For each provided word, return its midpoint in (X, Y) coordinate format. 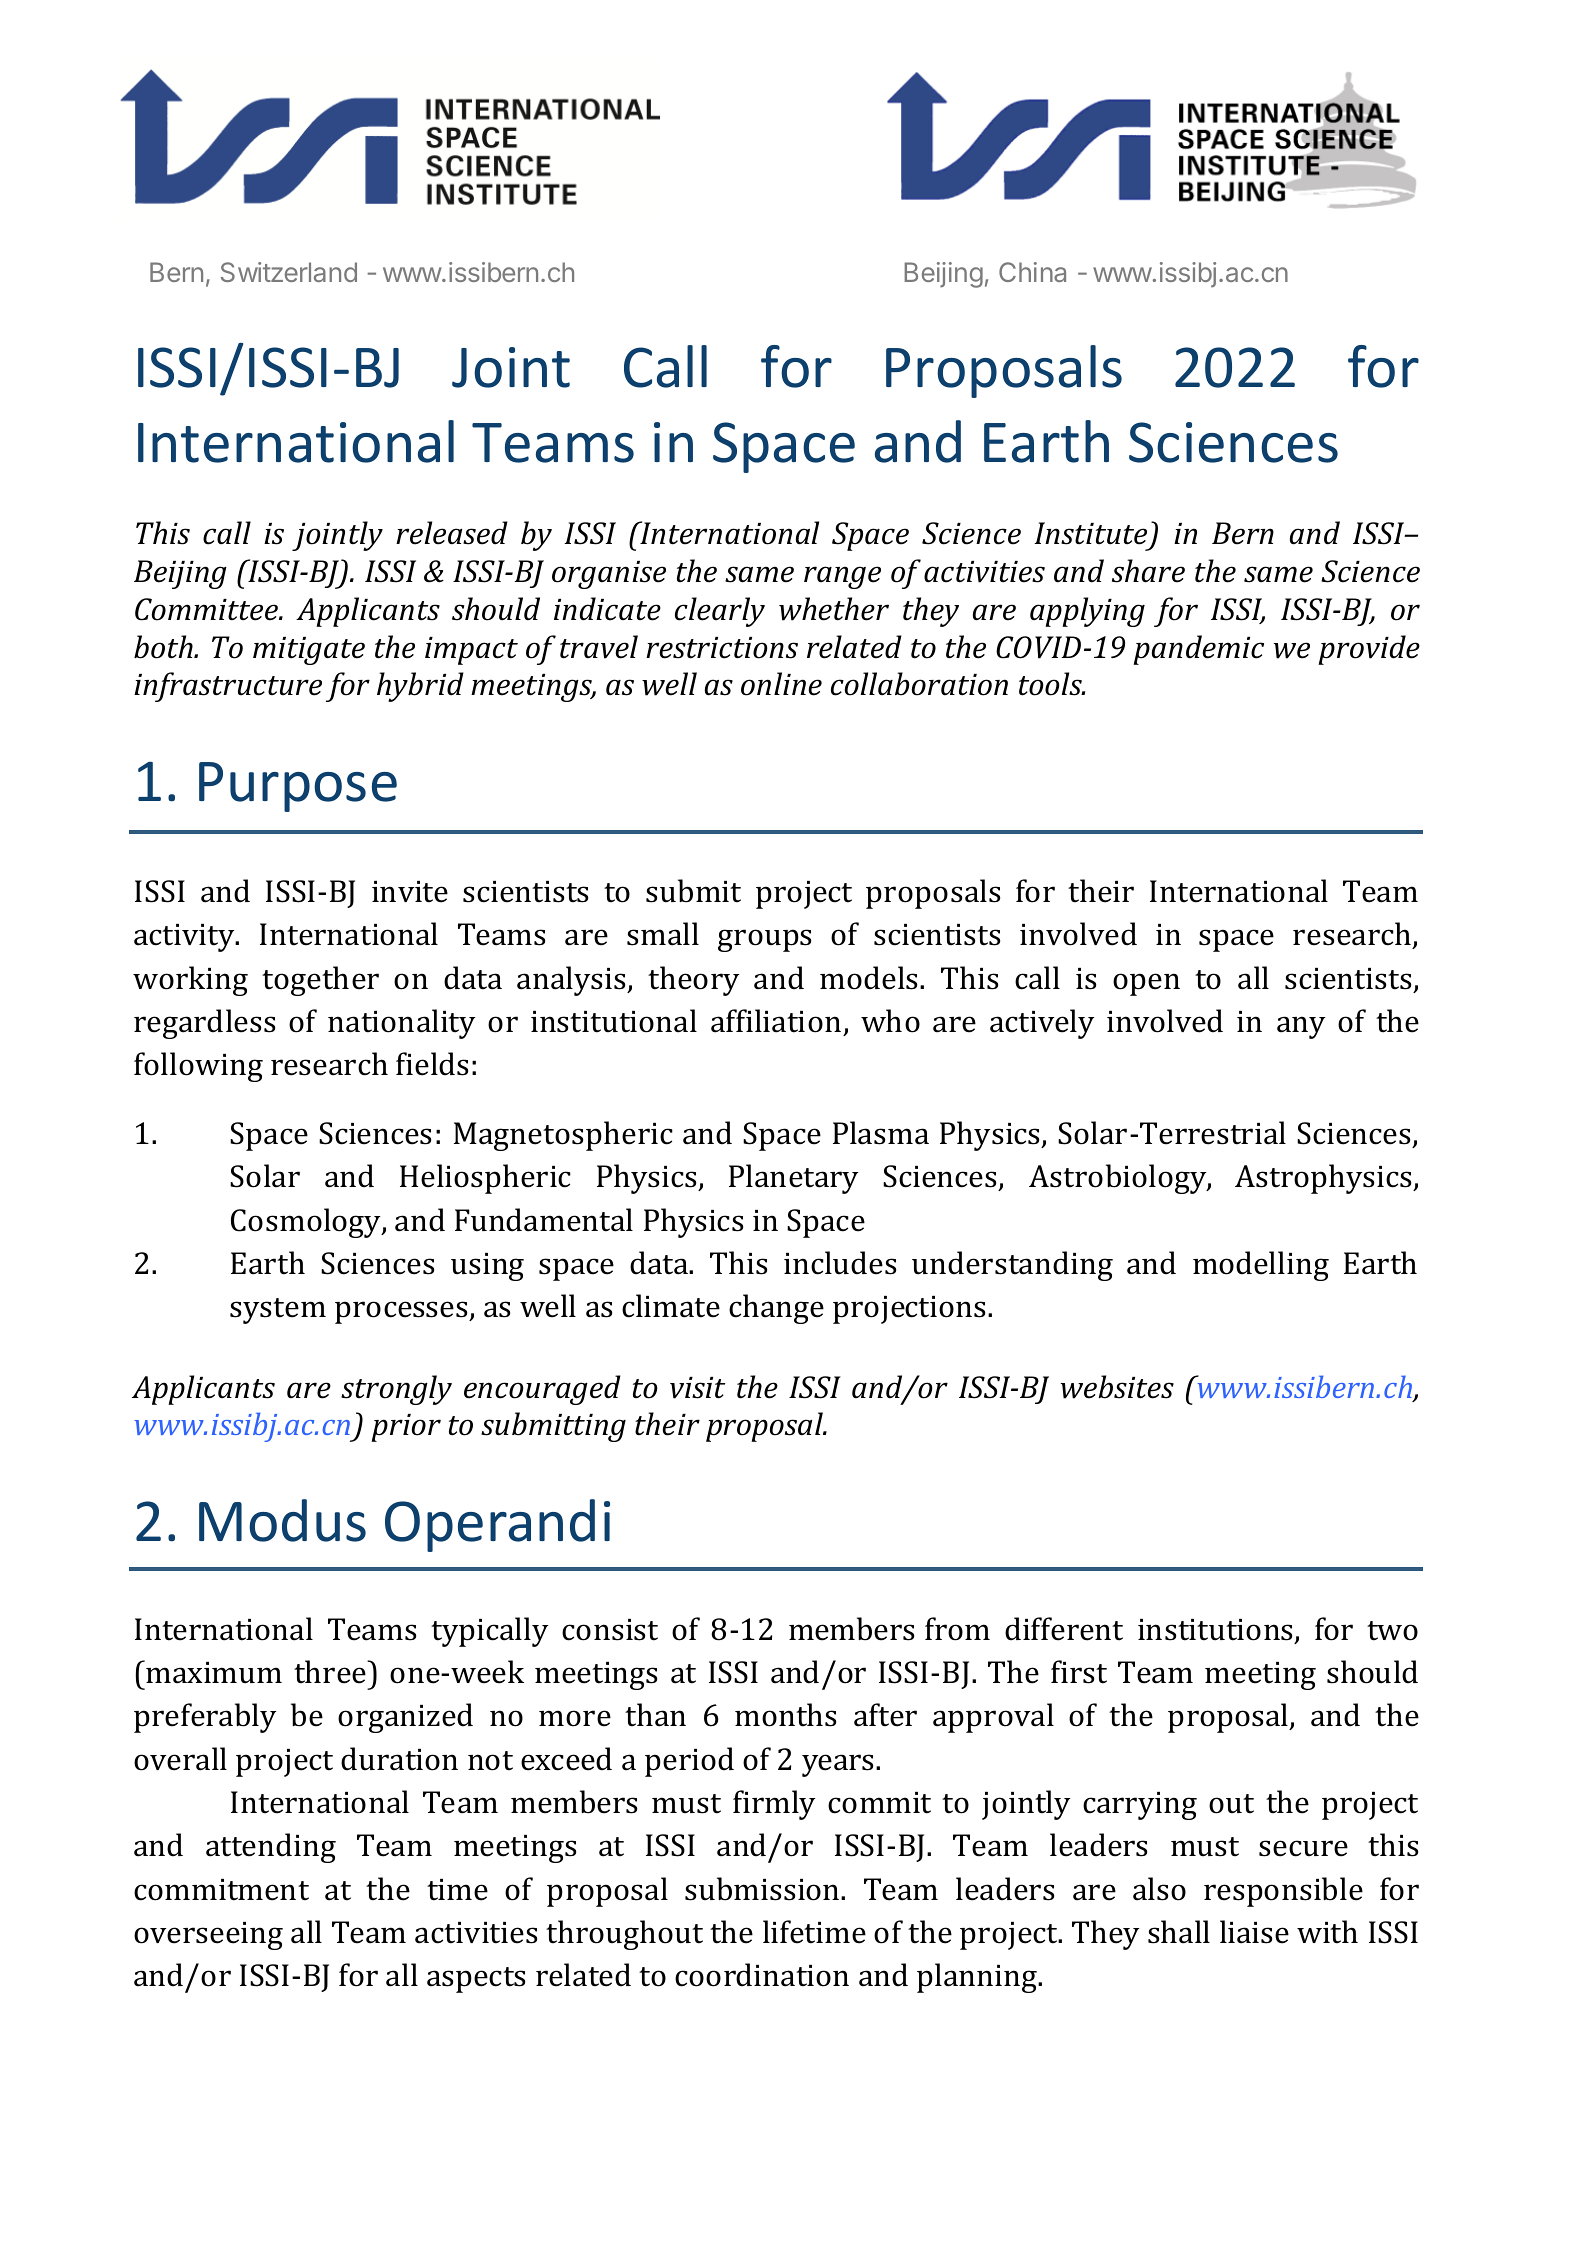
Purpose (298, 787)
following (198, 1067)
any (1301, 1027)
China (1032, 272)
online (781, 684)
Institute (1090, 533)
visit (697, 1388)
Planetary (793, 1179)
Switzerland (289, 272)
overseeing (208, 1936)
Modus (282, 1520)
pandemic (1198, 650)
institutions (1215, 1630)
